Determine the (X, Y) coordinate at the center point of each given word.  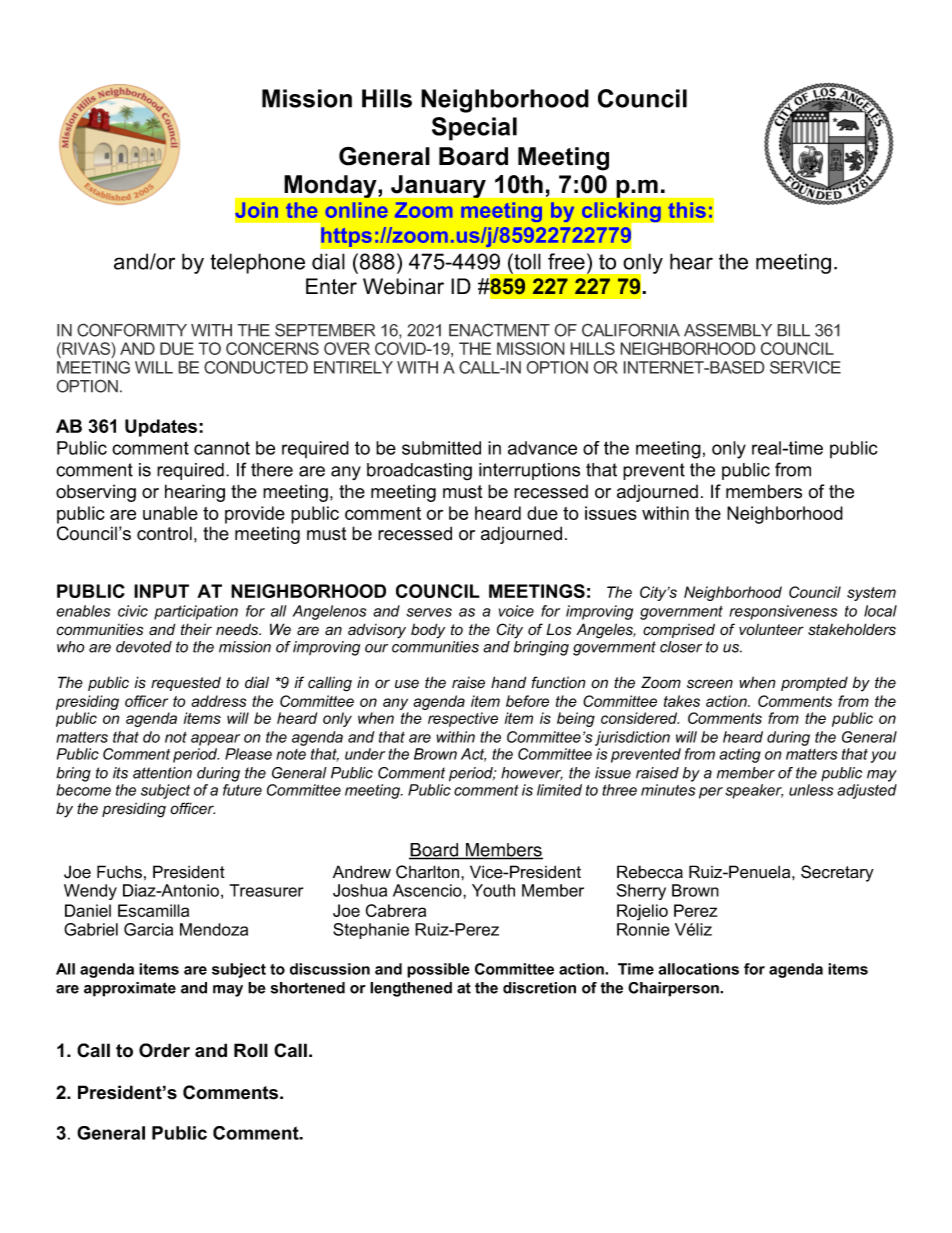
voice (516, 611)
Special (474, 129)
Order (164, 1050)
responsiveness (783, 612)
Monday (330, 186)
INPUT (161, 591)
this (687, 210)
